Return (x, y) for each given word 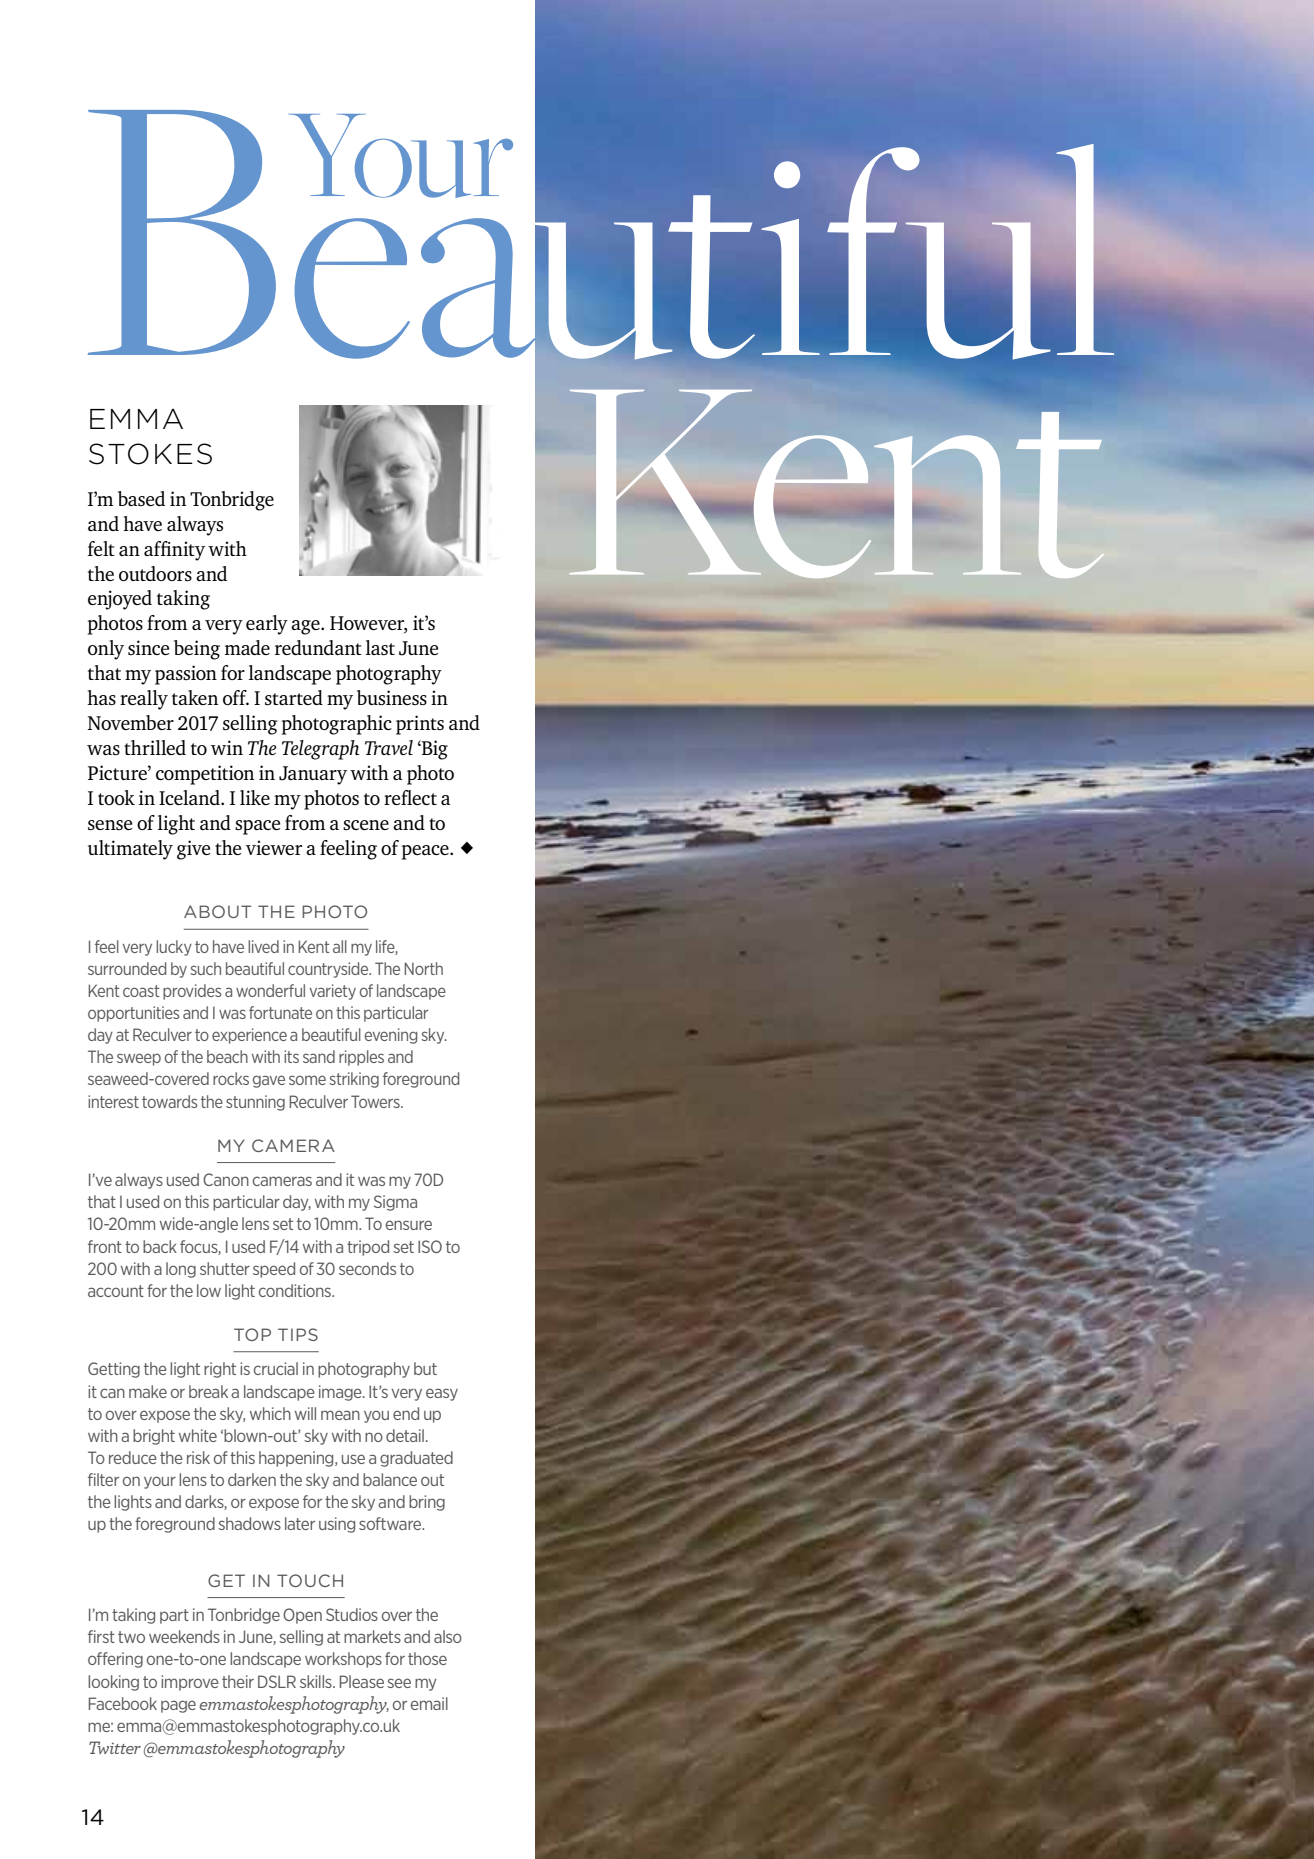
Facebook (123, 1703)
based (141, 498)
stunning (255, 1103)
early (267, 625)
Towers (376, 1101)
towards (170, 1101)
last (380, 647)
